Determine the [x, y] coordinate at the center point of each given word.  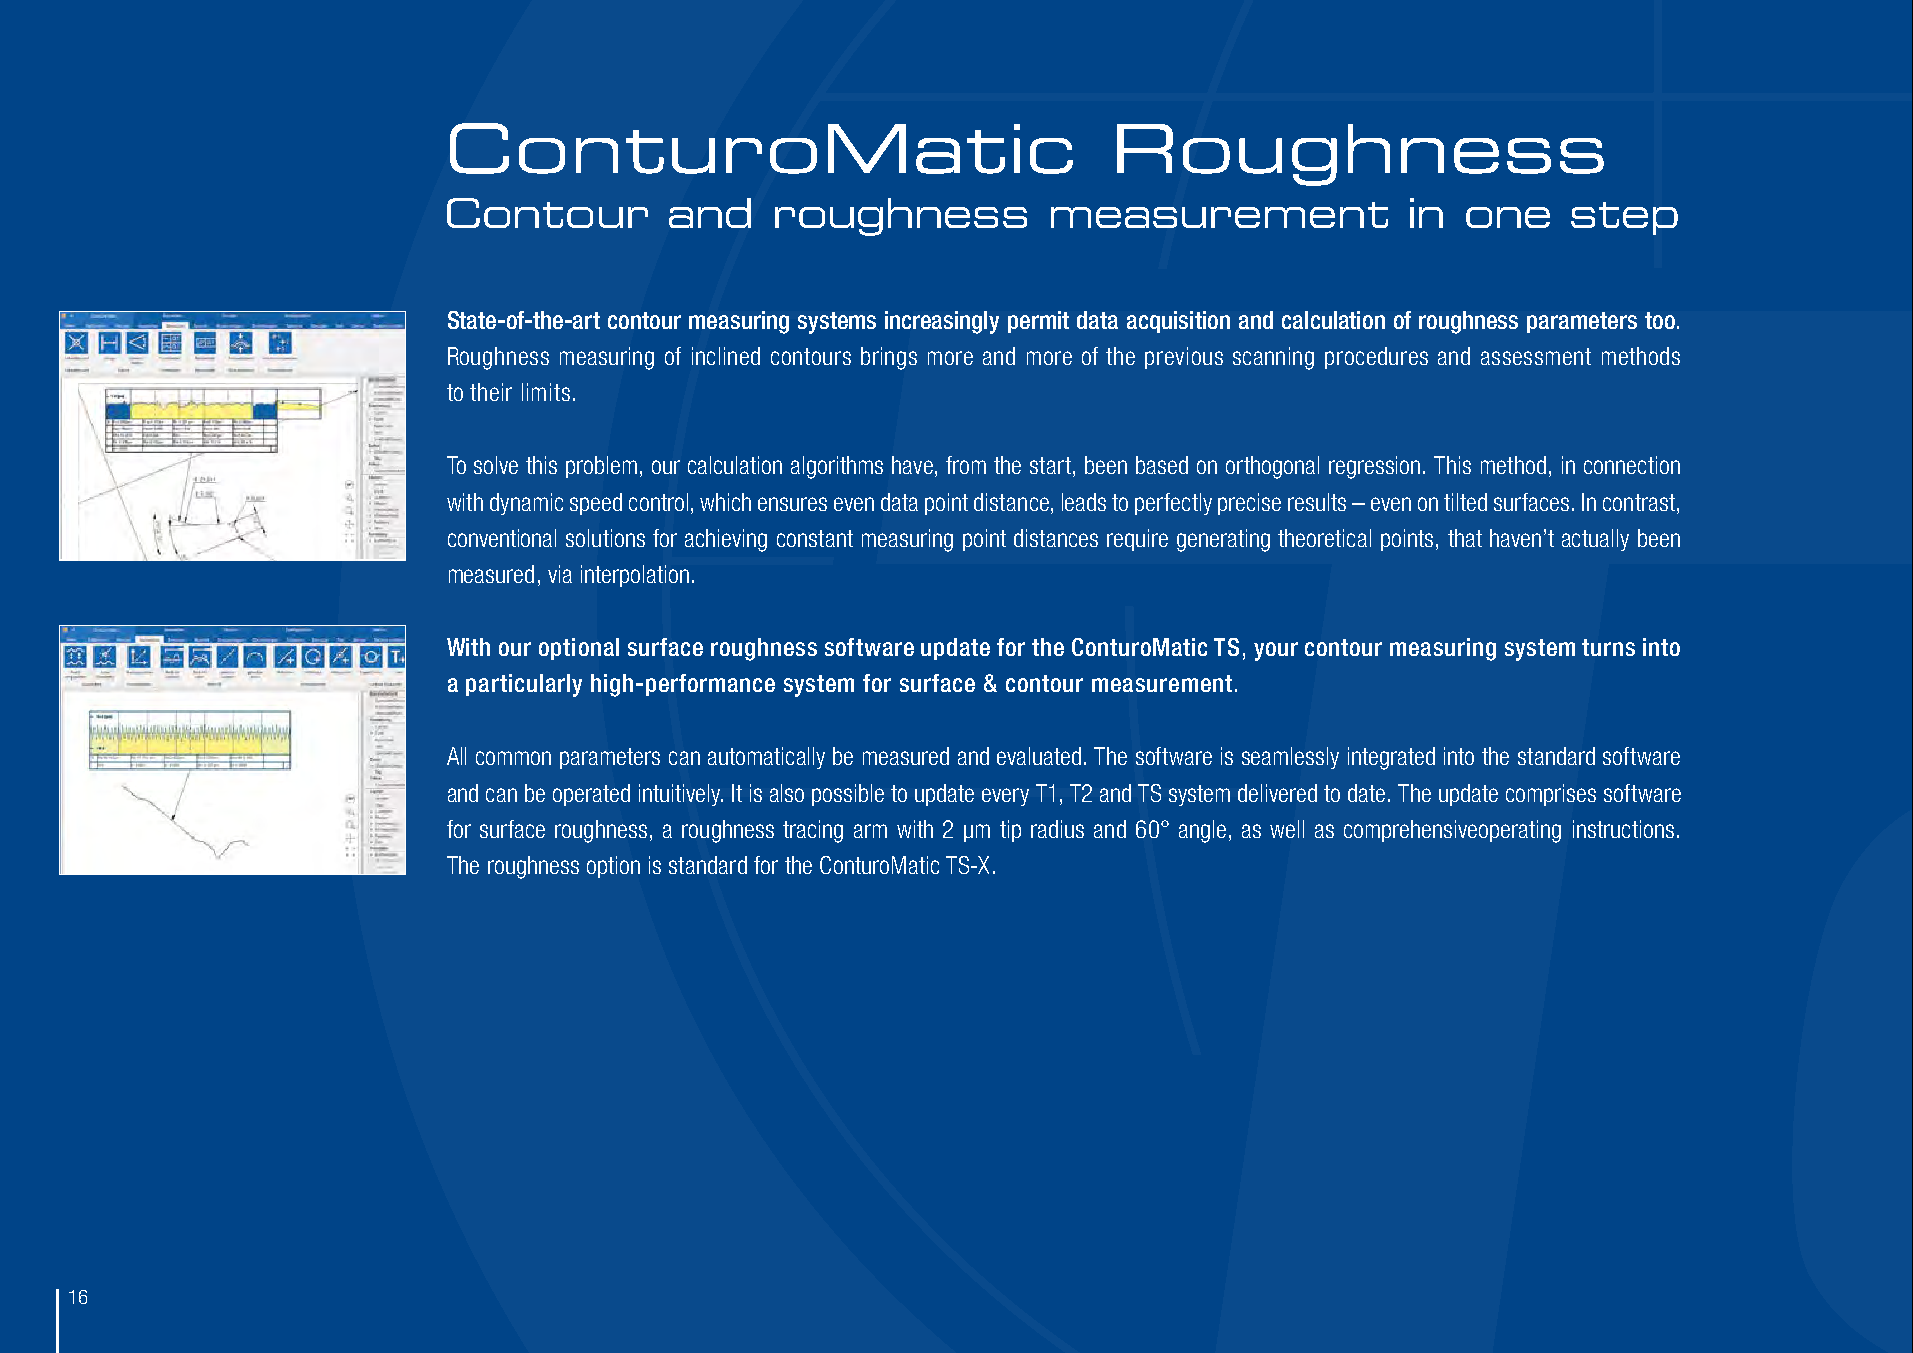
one [1508, 217]
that [1465, 538]
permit [1038, 322]
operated [591, 795]
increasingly [942, 322]
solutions [605, 538]
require [1137, 540]
